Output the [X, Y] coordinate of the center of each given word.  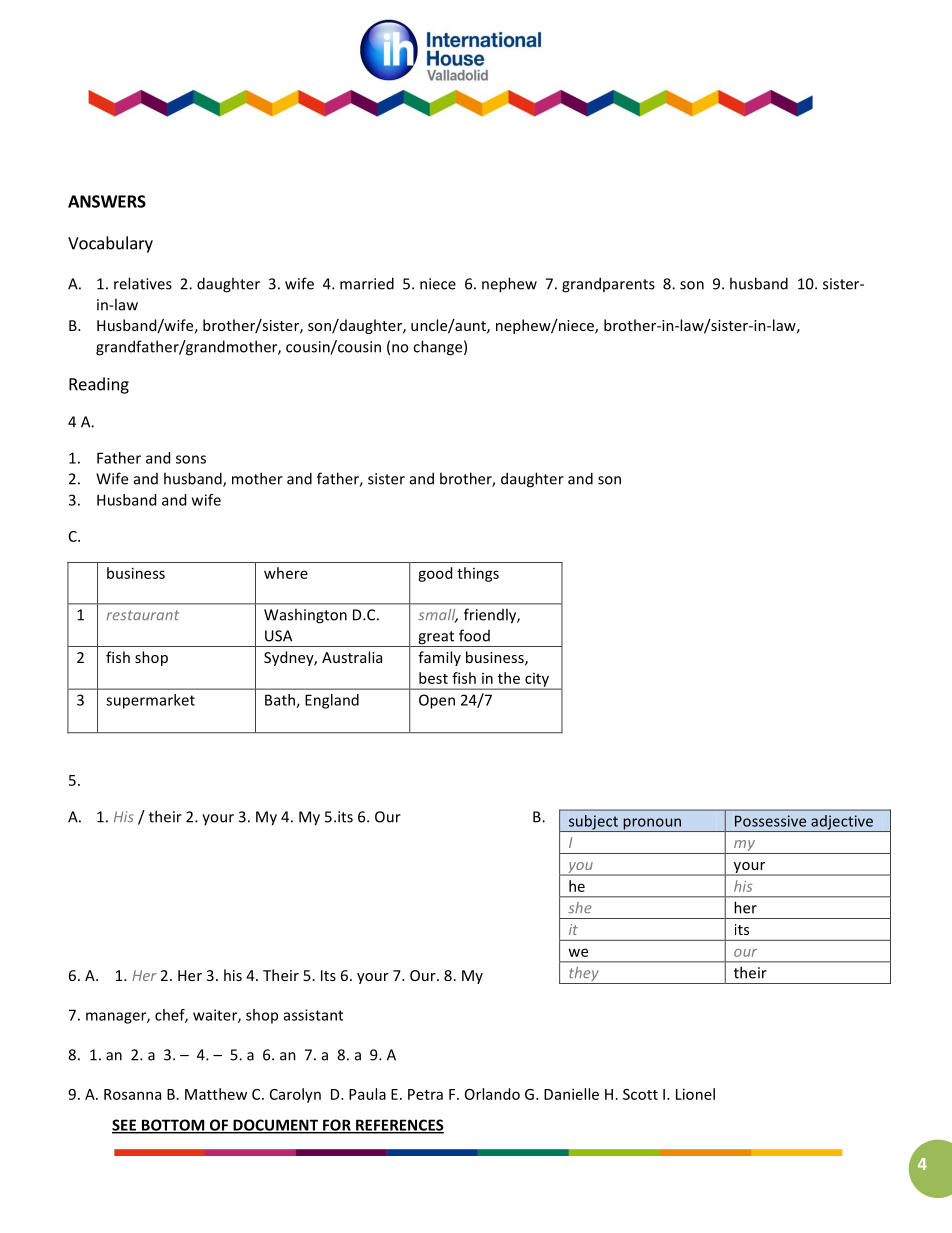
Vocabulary [110, 244]
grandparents [608, 285]
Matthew [216, 1094]
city [537, 681]
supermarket [150, 701]
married [367, 283]
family [439, 658]
